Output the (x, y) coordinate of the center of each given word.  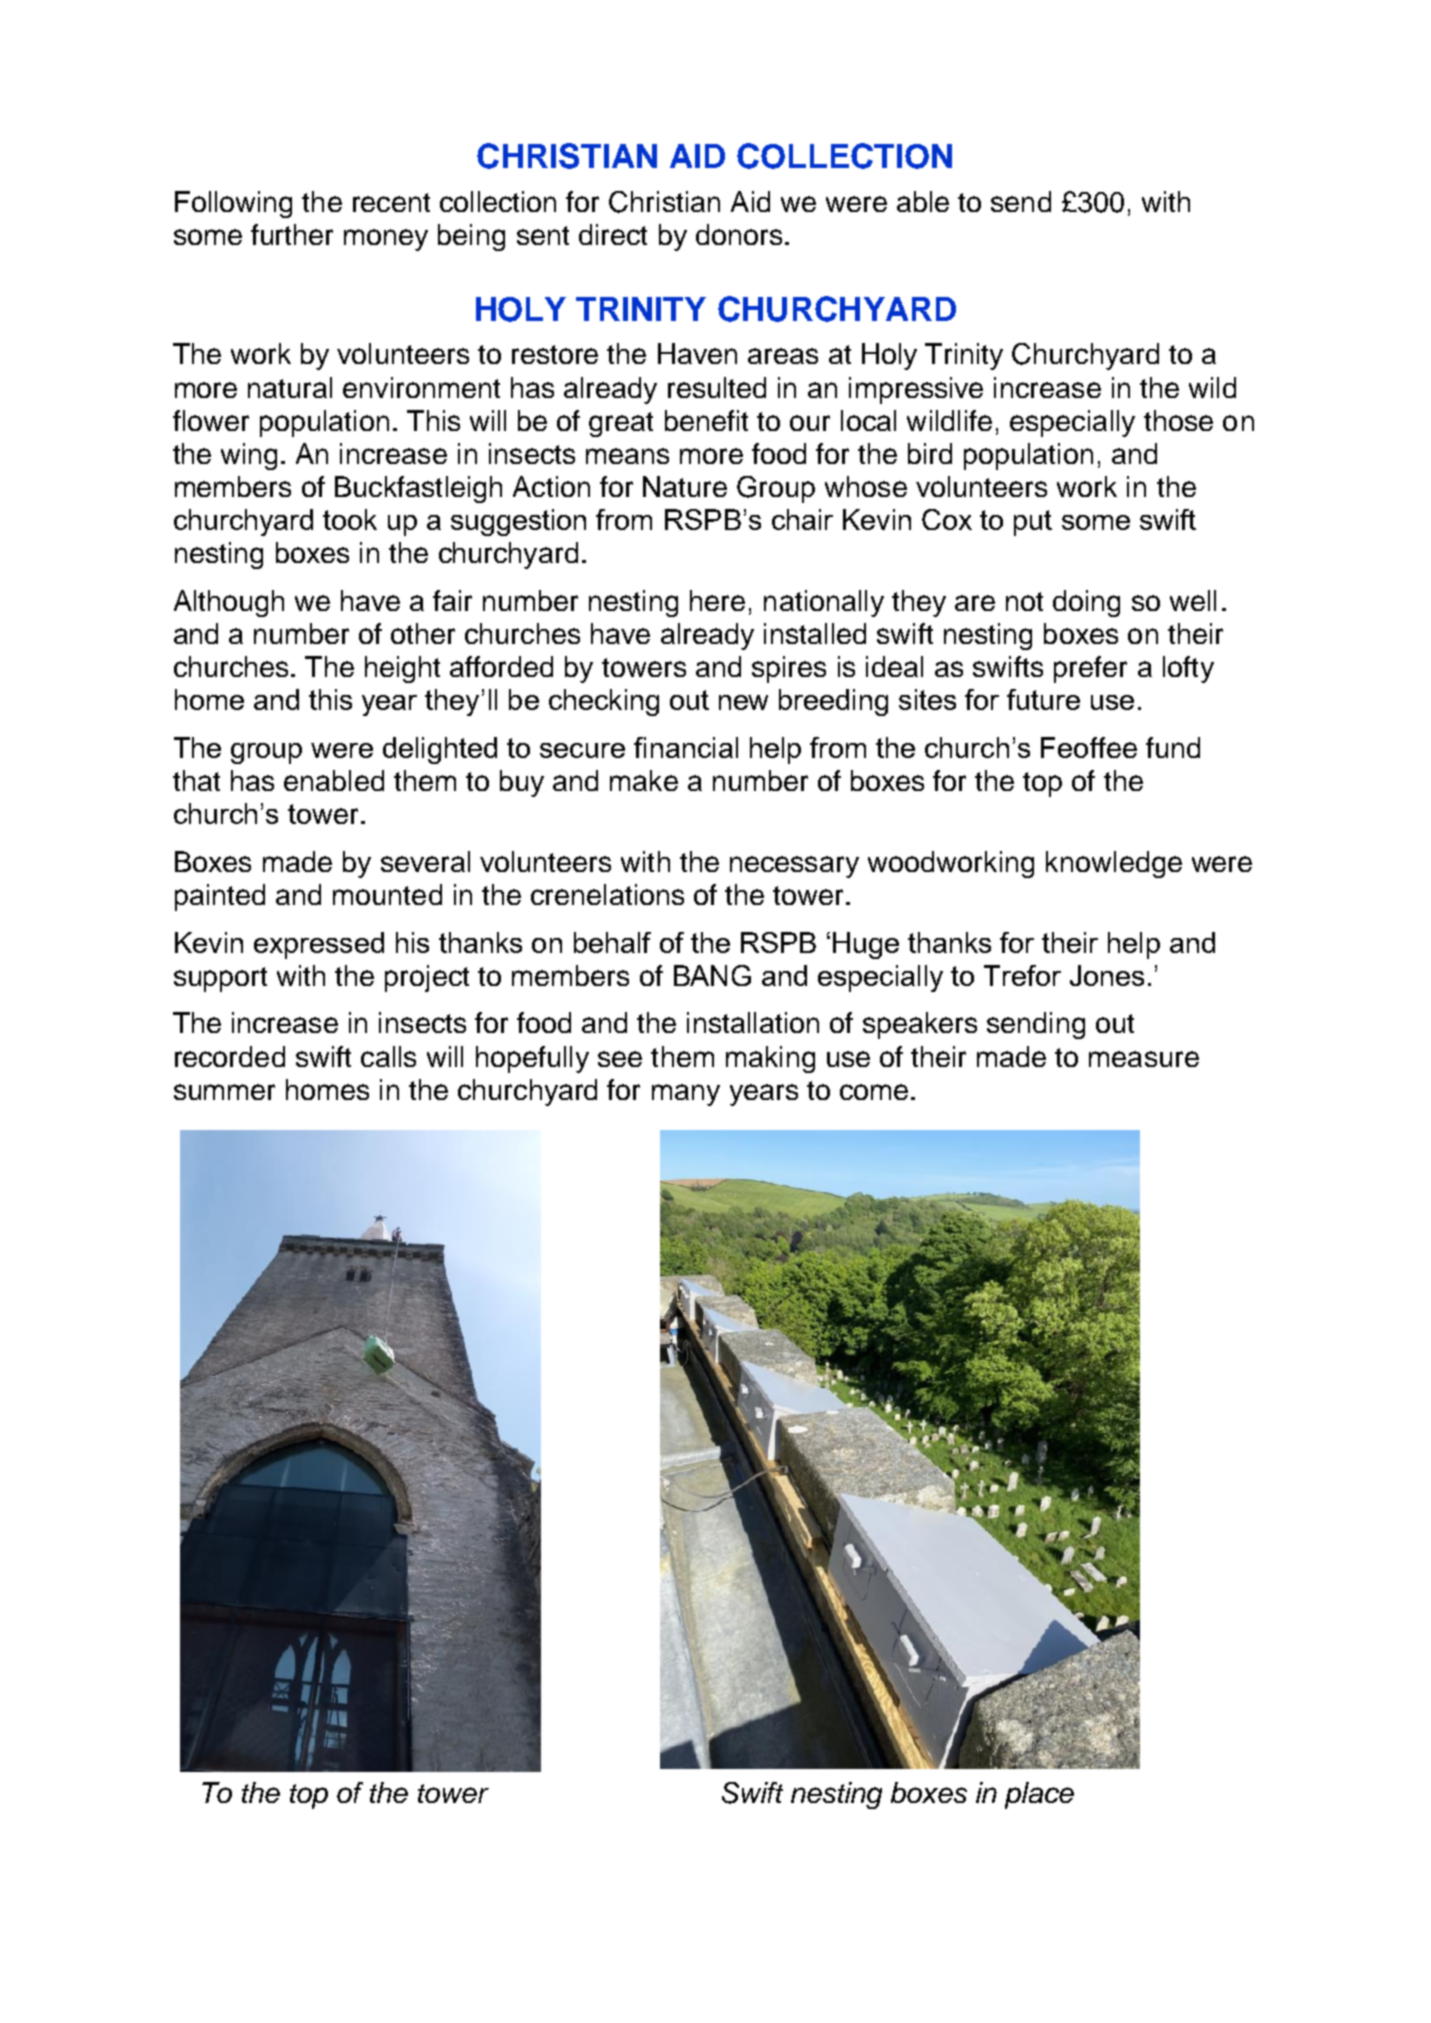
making (770, 1059)
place (1039, 1795)
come (874, 1092)
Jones (1107, 975)
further (292, 234)
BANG (712, 975)
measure (1144, 1059)
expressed (319, 945)
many (686, 1095)
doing (1086, 603)
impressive (916, 390)
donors (739, 234)
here (717, 600)
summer (224, 1092)
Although (229, 603)
